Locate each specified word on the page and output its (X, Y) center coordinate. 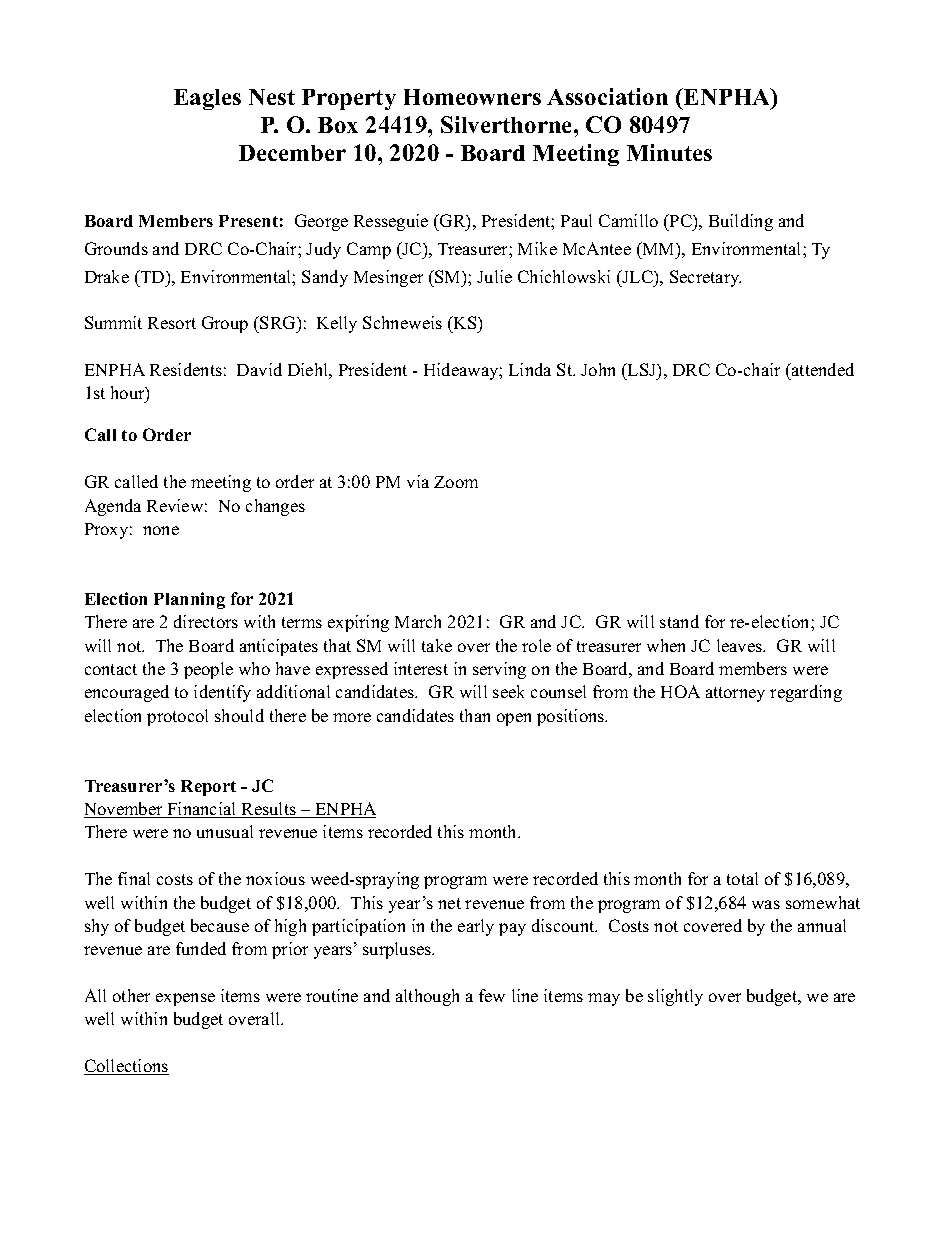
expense (185, 999)
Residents (186, 369)
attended (822, 369)
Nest (272, 97)
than (475, 715)
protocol (177, 717)
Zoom (456, 482)
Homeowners (472, 97)
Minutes (669, 152)
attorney (735, 694)
